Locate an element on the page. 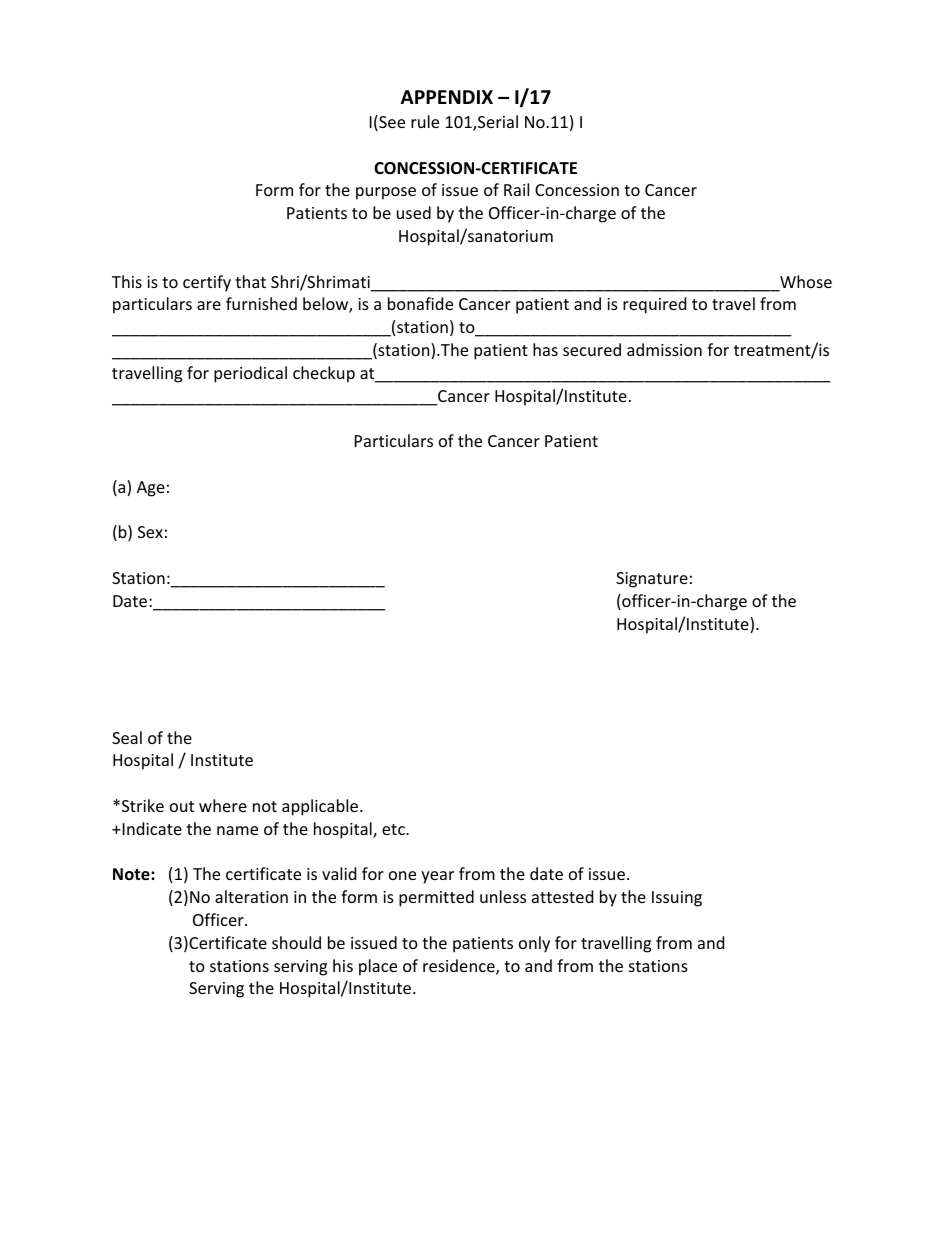  alteration is located at coordinates (251, 896).
